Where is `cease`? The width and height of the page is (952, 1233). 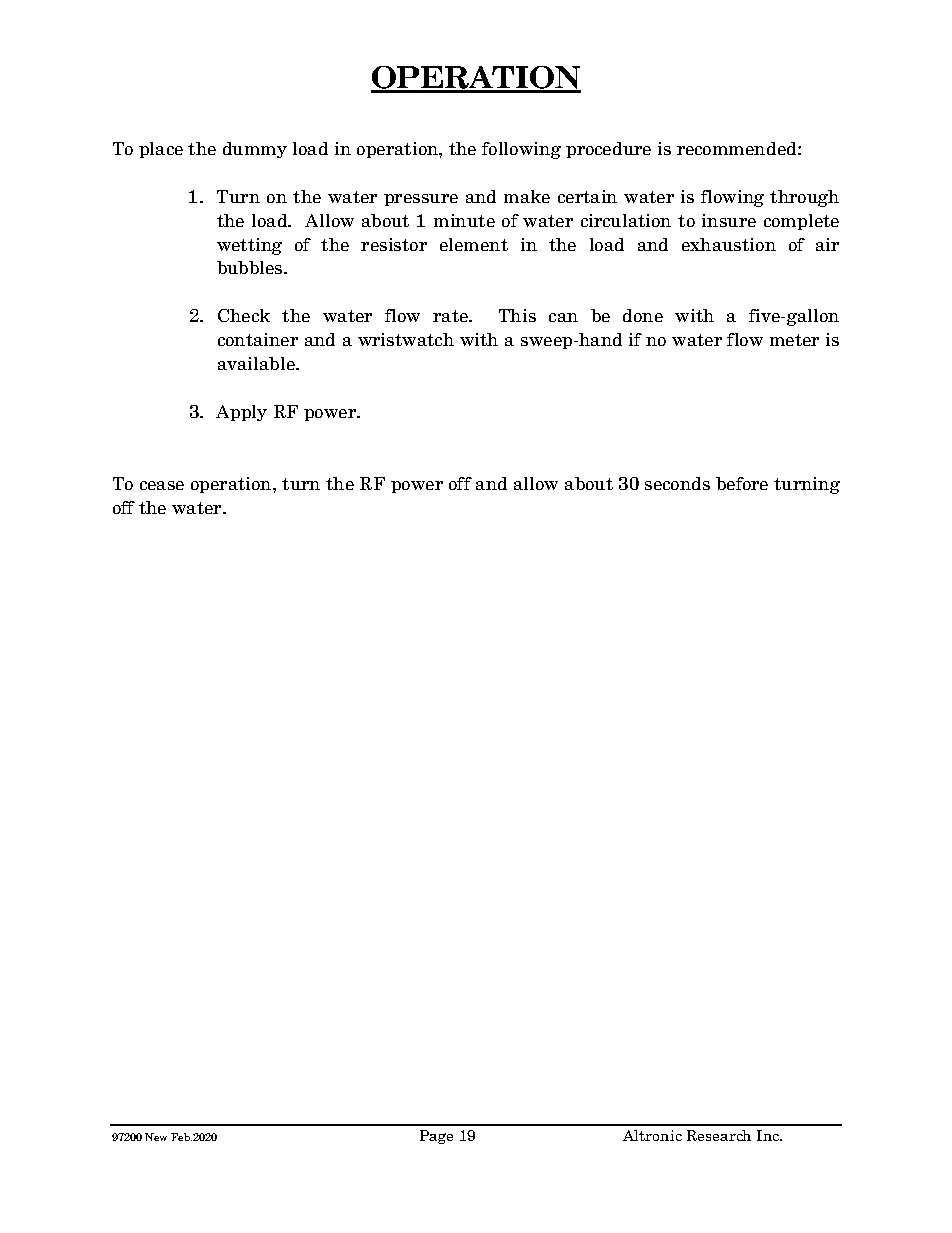
cease is located at coordinates (162, 485).
